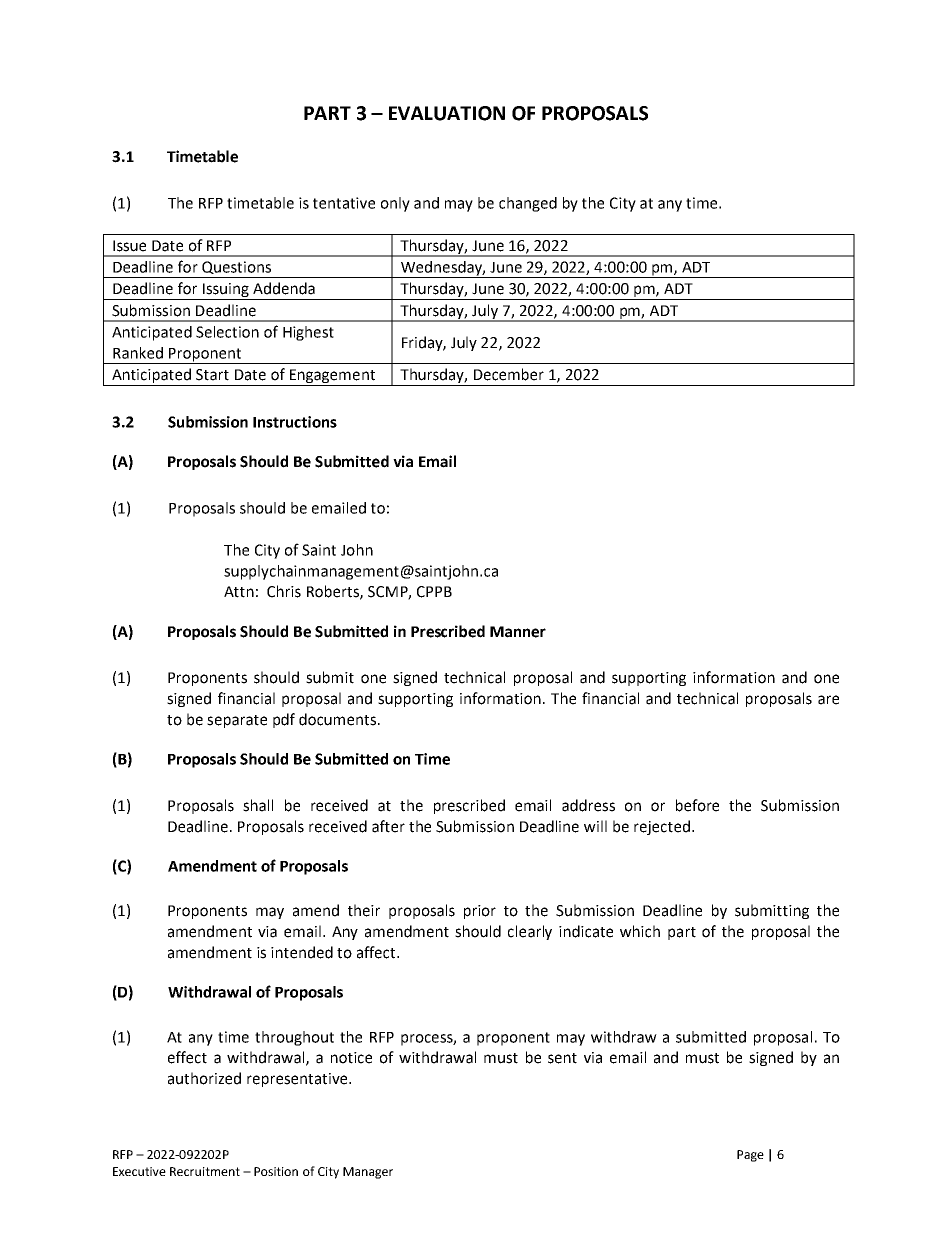  I want to click on Recruitment, so click(205, 1171).
